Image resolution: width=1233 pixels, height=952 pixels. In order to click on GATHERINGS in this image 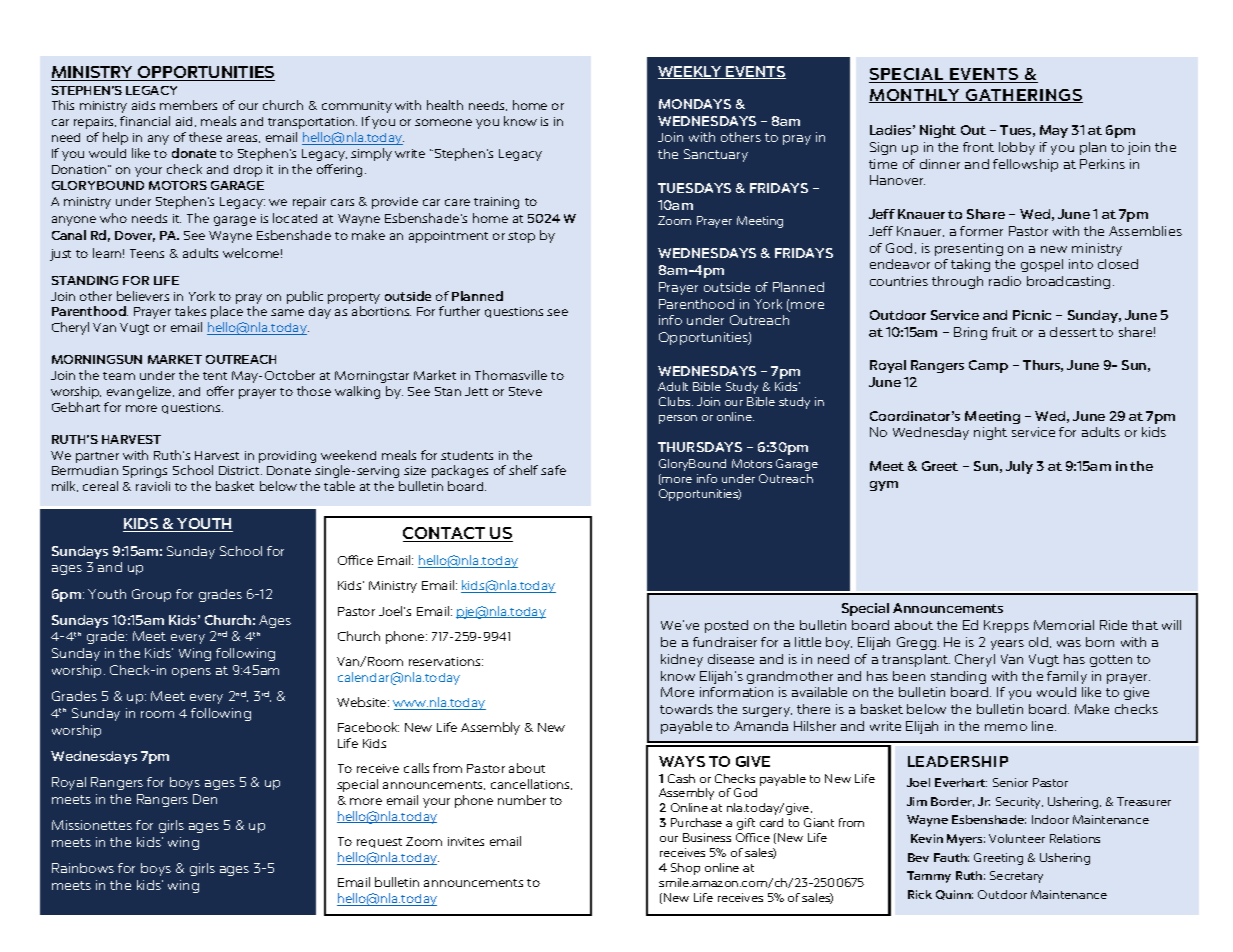, I will do `click(1023, 96)`.
